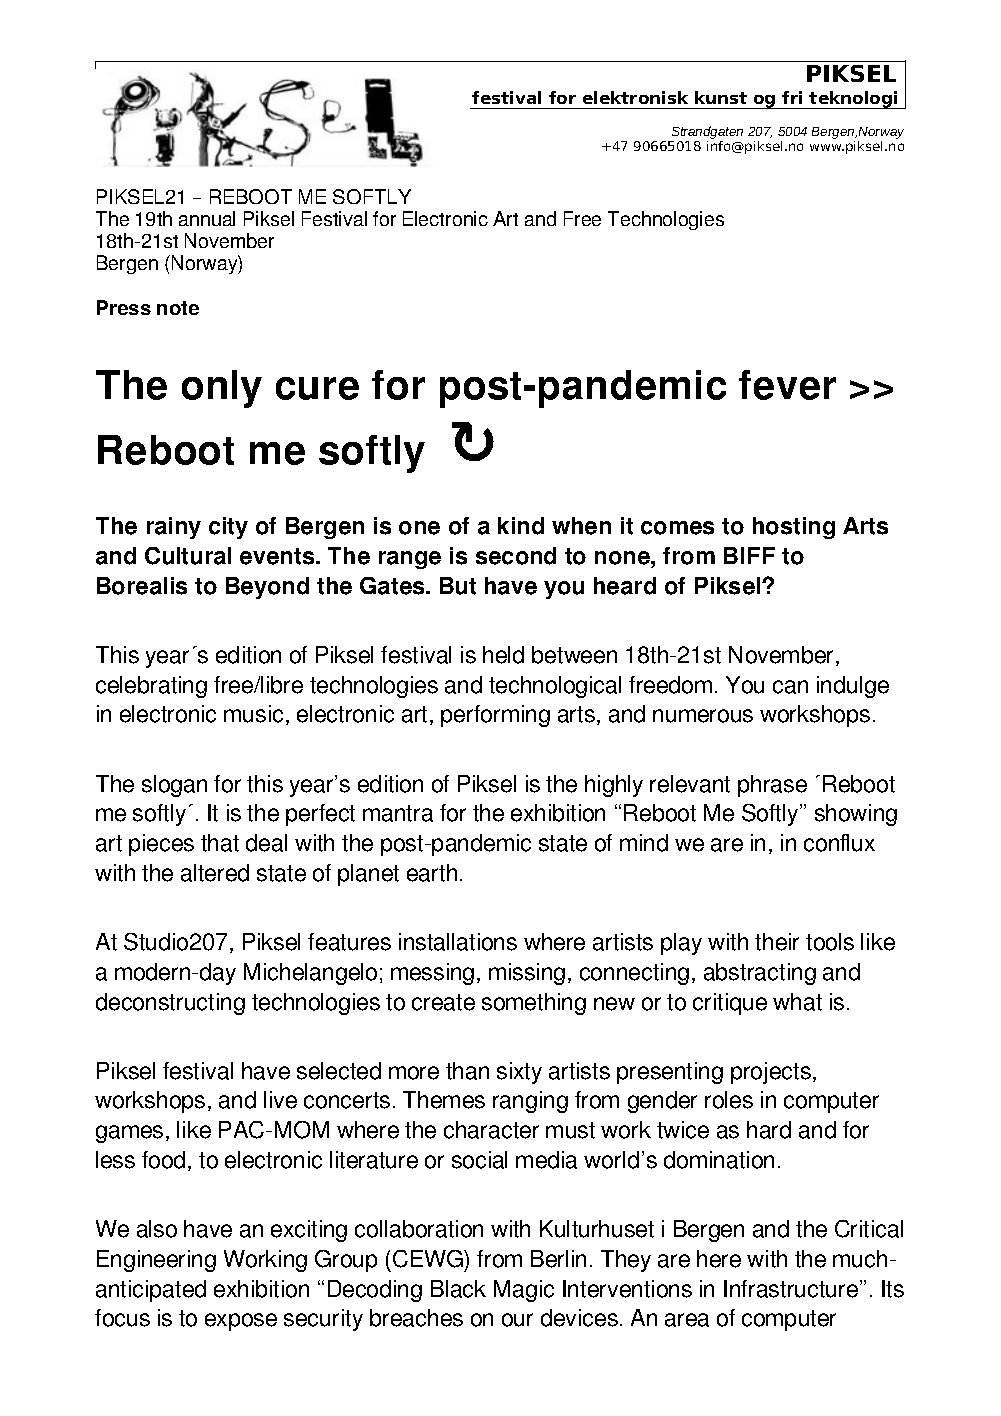 This screenshot has height=1416, width=1001. What do you see at coordinates (241, 1322) in the screenshot?
I see `expose` at bounding box center [241, 1322].
